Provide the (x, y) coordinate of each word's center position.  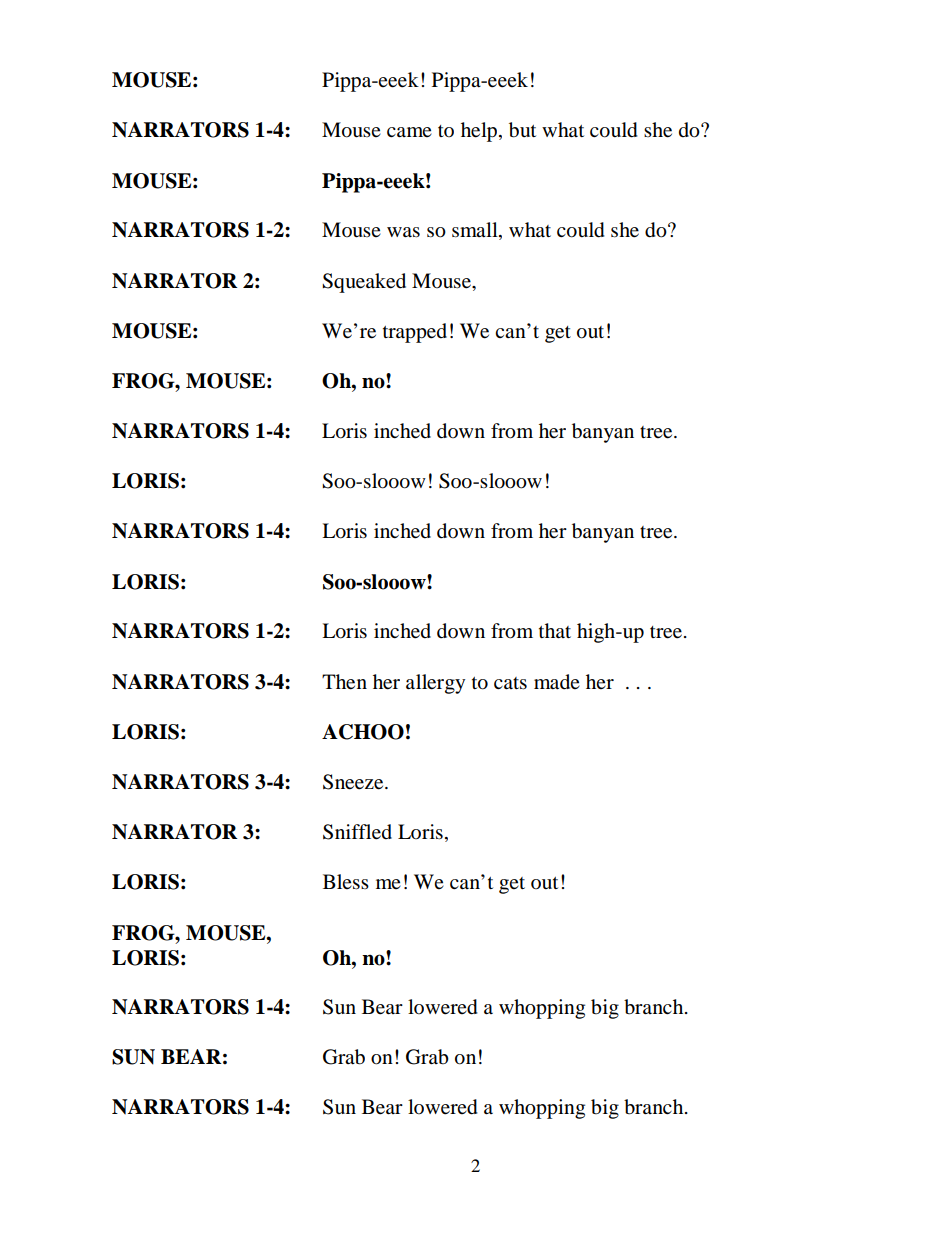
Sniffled (357, 832)
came (409, 132)
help (480, 132)
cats (510, 683)
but (522, 130)
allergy (435, 684)
